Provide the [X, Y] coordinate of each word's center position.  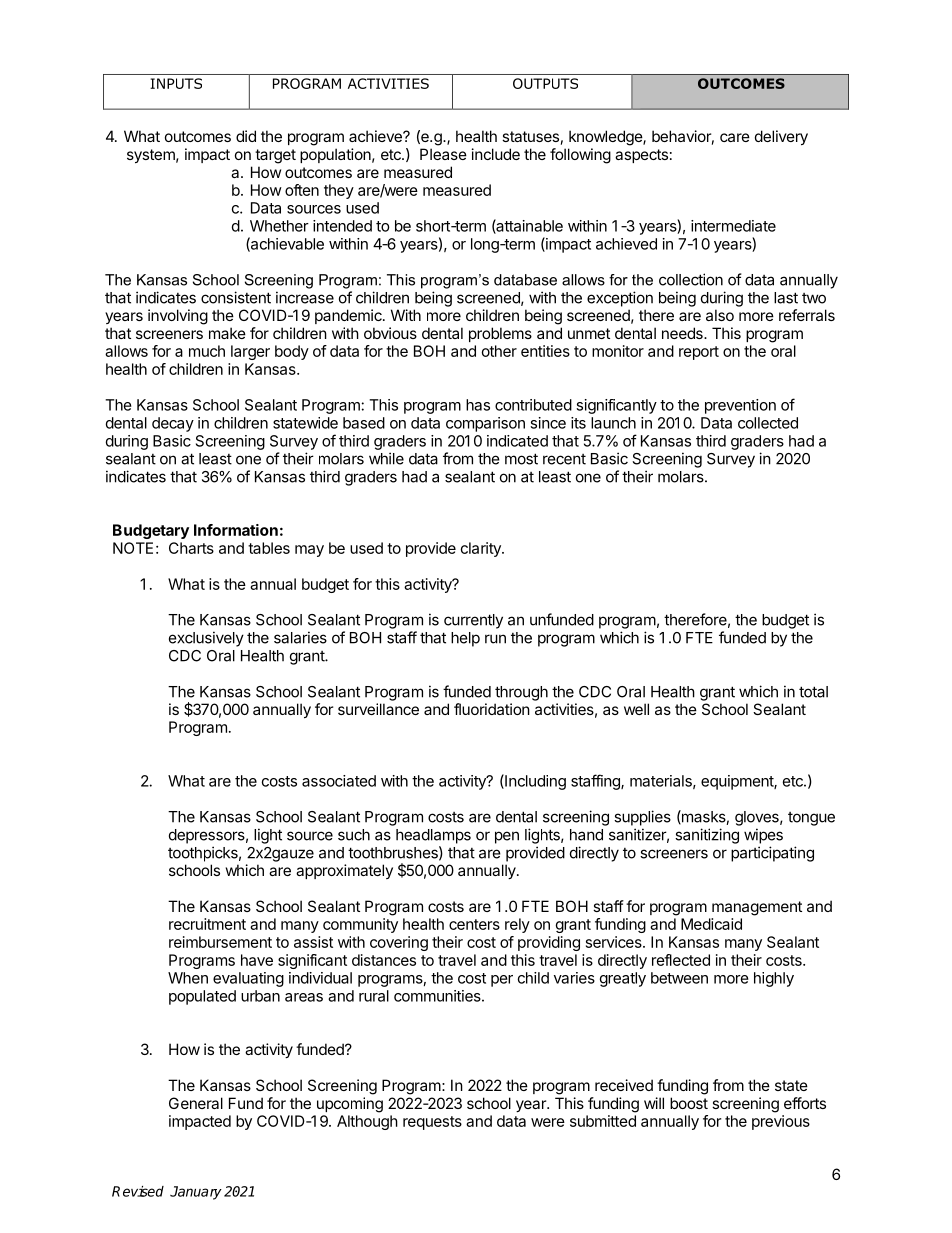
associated [339, 781]
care [735, 137]
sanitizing [707, 836]
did [246, 136]
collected [768, 423]
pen [507, 837]
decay [173, 424]
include [496, 154]
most [521, 459]
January [196, 1193]
